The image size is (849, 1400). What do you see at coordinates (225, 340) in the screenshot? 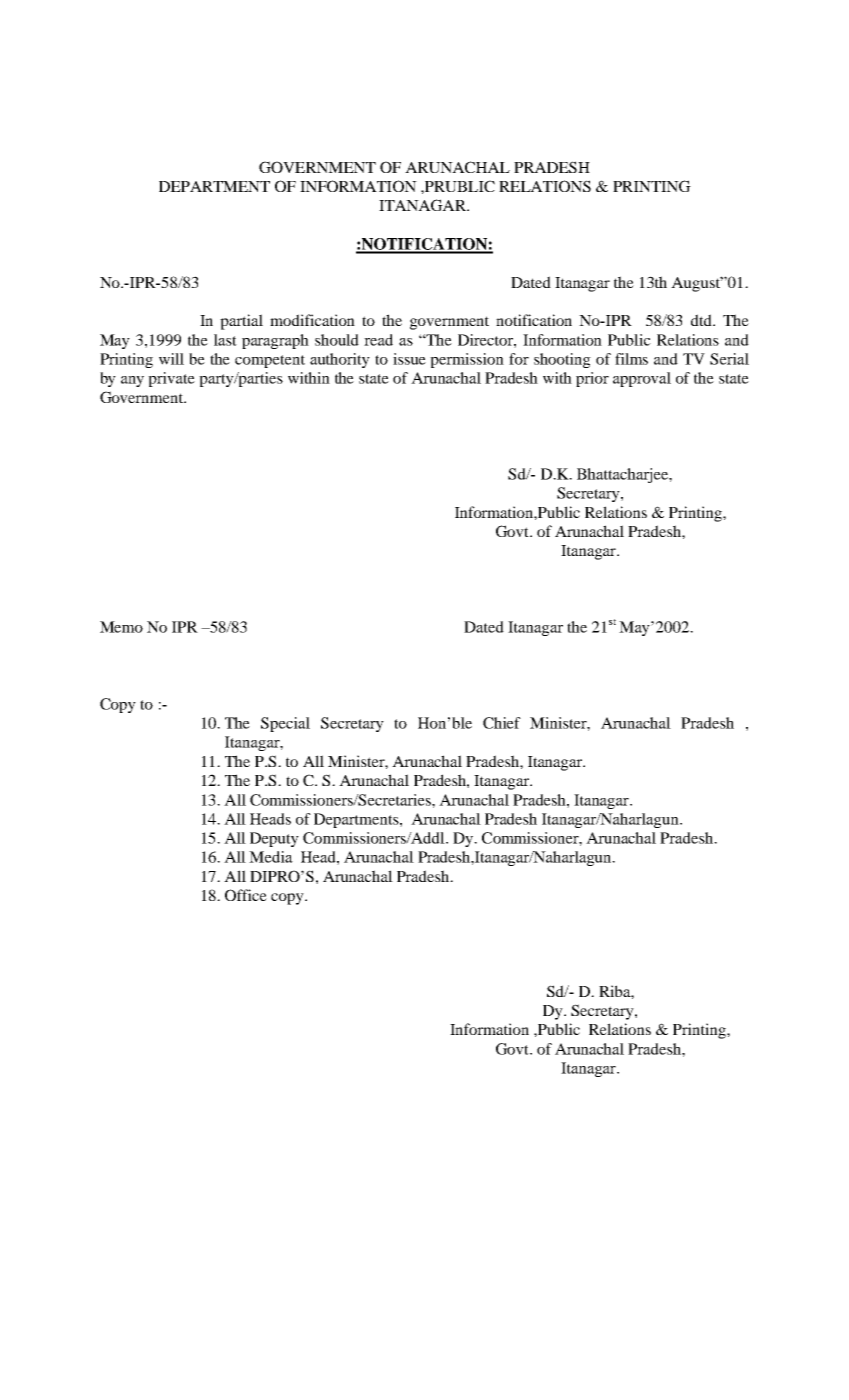
I see `last` at bounding box center [225, 340].
